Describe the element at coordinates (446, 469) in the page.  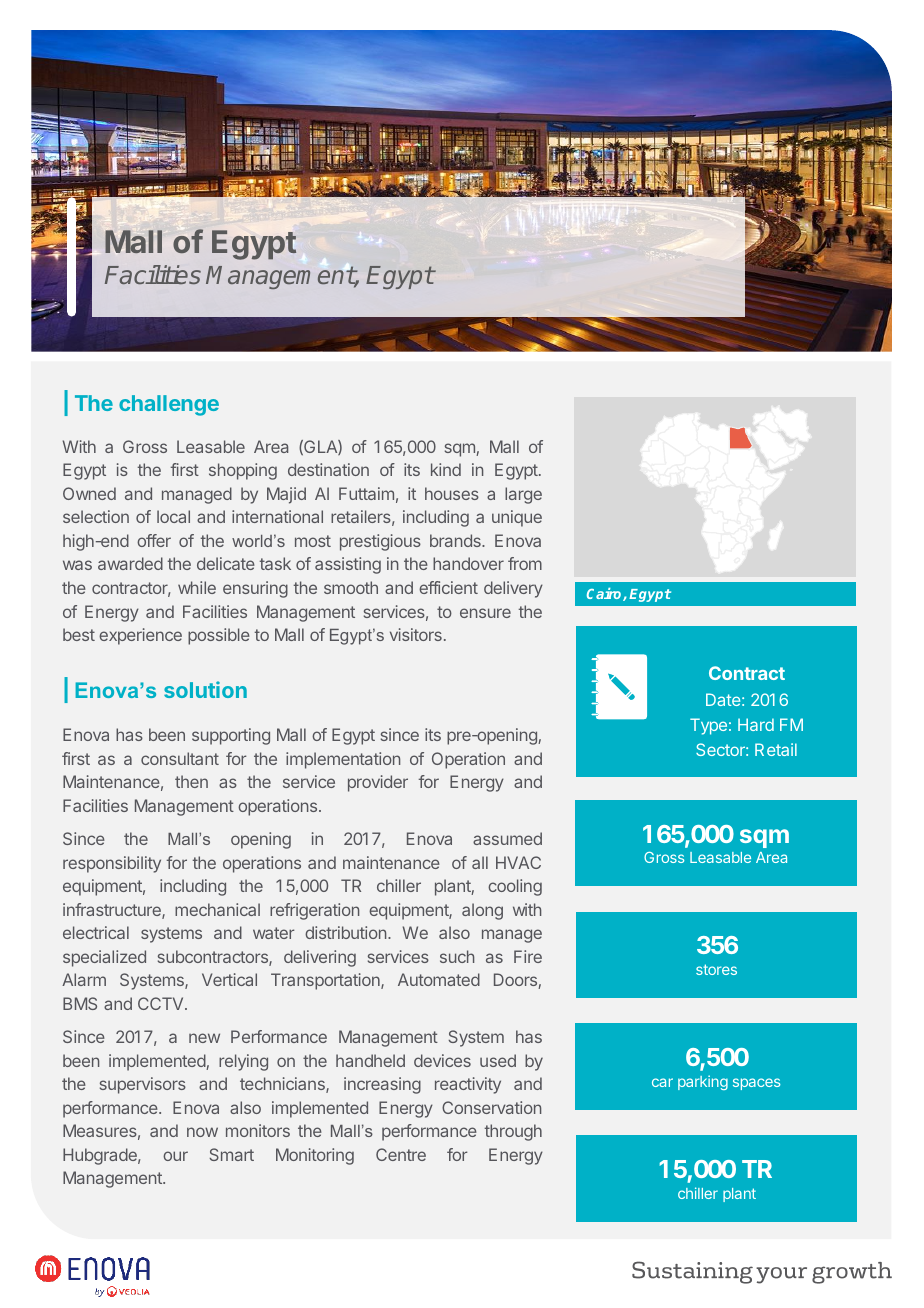
I see `kind` at that location.
